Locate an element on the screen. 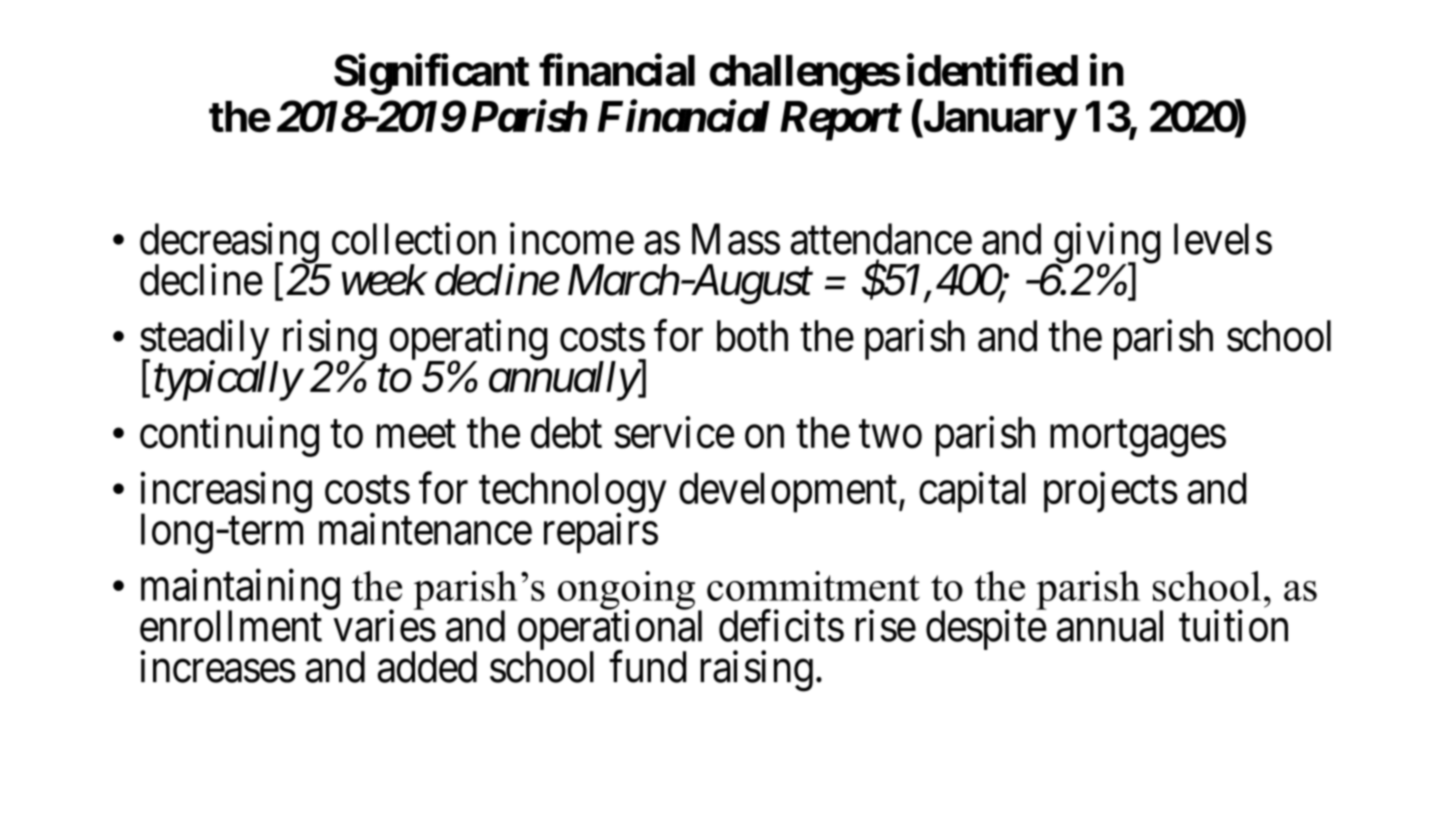 The width and height of the screenshot is (1456, 819). meet is located at coordinates (416, 435).
